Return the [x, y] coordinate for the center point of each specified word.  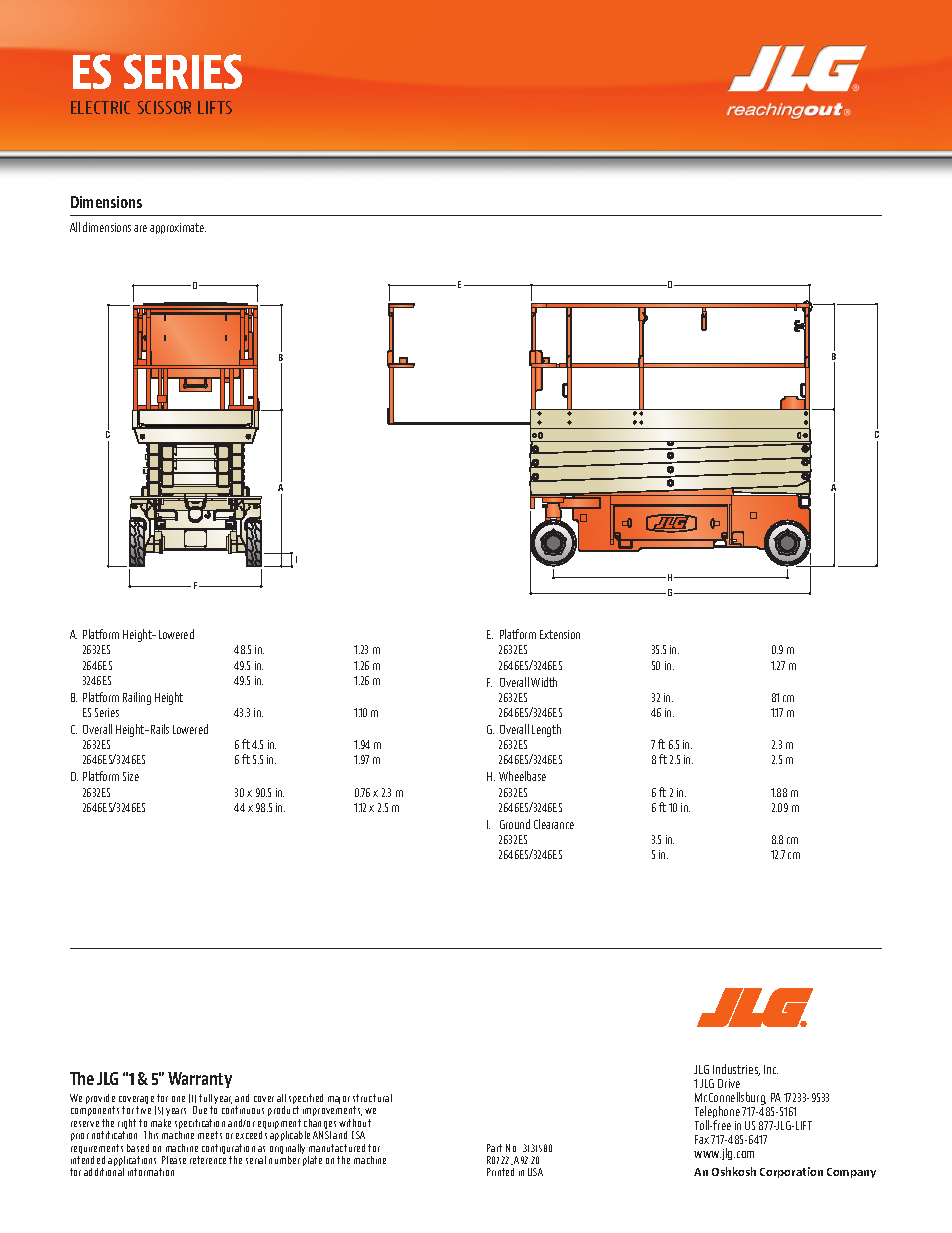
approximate [178, 228]
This [151, 1135]
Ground [515, 824]
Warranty [200, 1080]
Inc [771, 1069]
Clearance [554, 824]
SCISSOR [164, 107]
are [140, 228]
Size [131, 776]
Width [544, 682]
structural [372, 1098]
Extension [560, 634]
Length [546, 730]
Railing [137, 698]
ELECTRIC [100, 107]
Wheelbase [522, 776]
